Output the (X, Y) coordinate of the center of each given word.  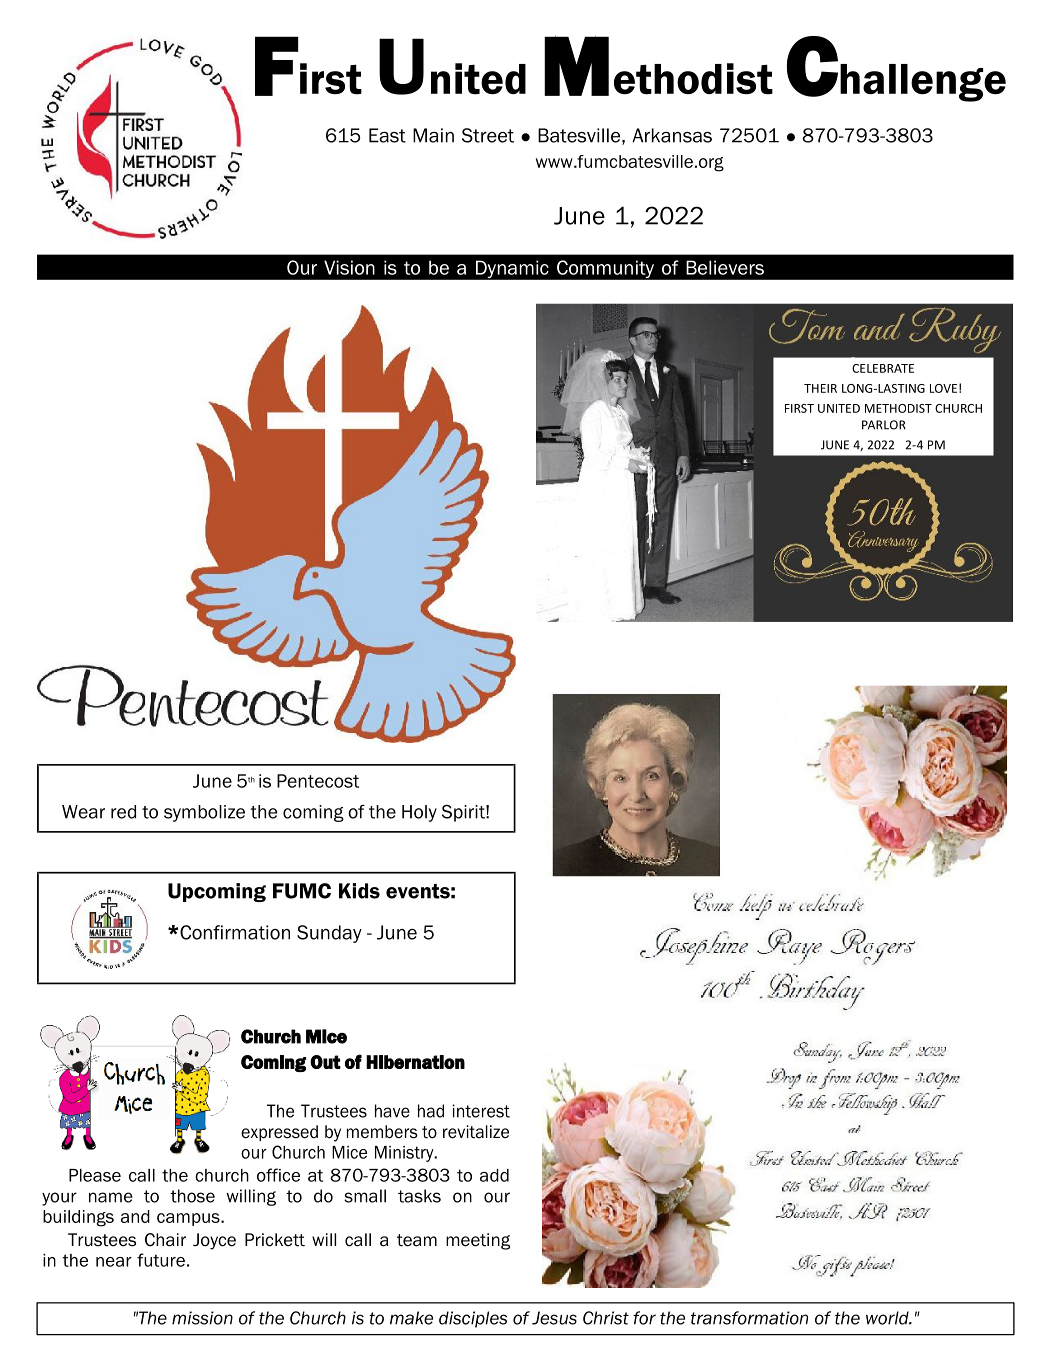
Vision (349, 267)
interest (481, 1111)
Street (488, 135)
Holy (419, 813)
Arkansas (672, 135)
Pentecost (318, 781)
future (161, 1260)
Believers (725, 267)
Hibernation (415, 1062)
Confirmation (234, 932)
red (123, 812)
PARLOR (884, 425)
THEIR (820, 388)
